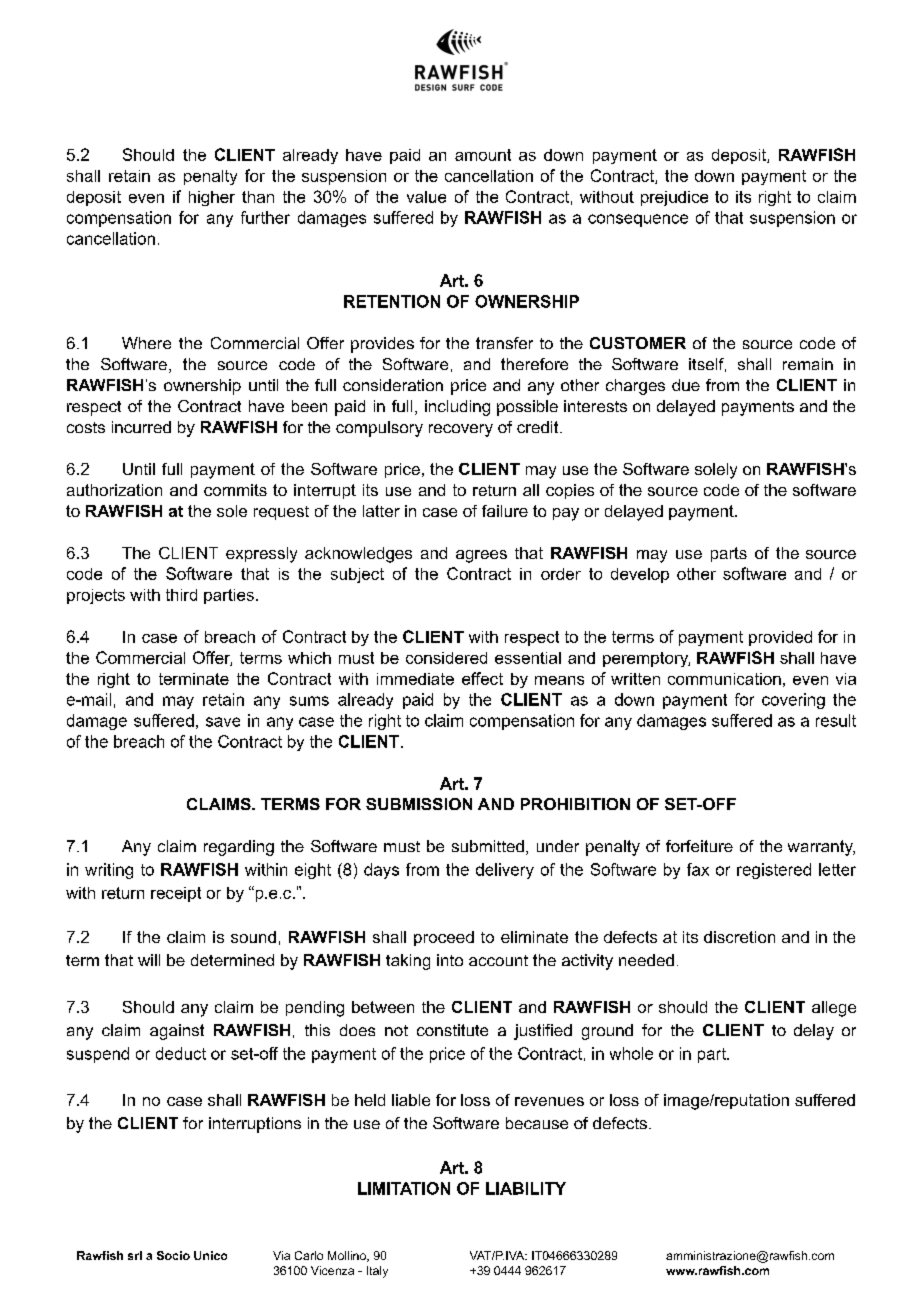 This page has width=924, height=1307. What do you see at coordinates (173, 1255) in the page?
I see `Socio` at bounding box center [173, 1255].
